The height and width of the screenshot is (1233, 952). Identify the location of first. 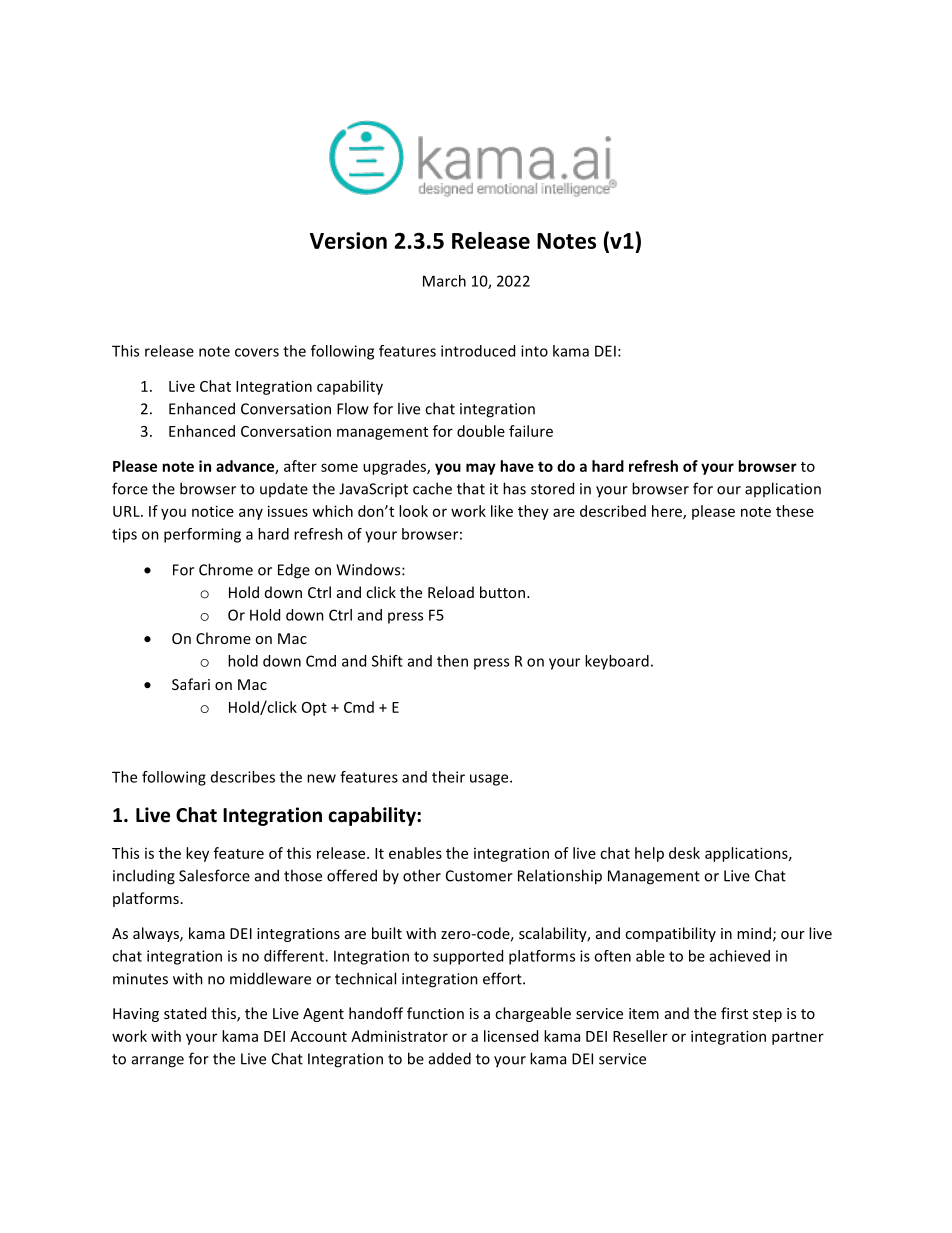
(734, 1013).
